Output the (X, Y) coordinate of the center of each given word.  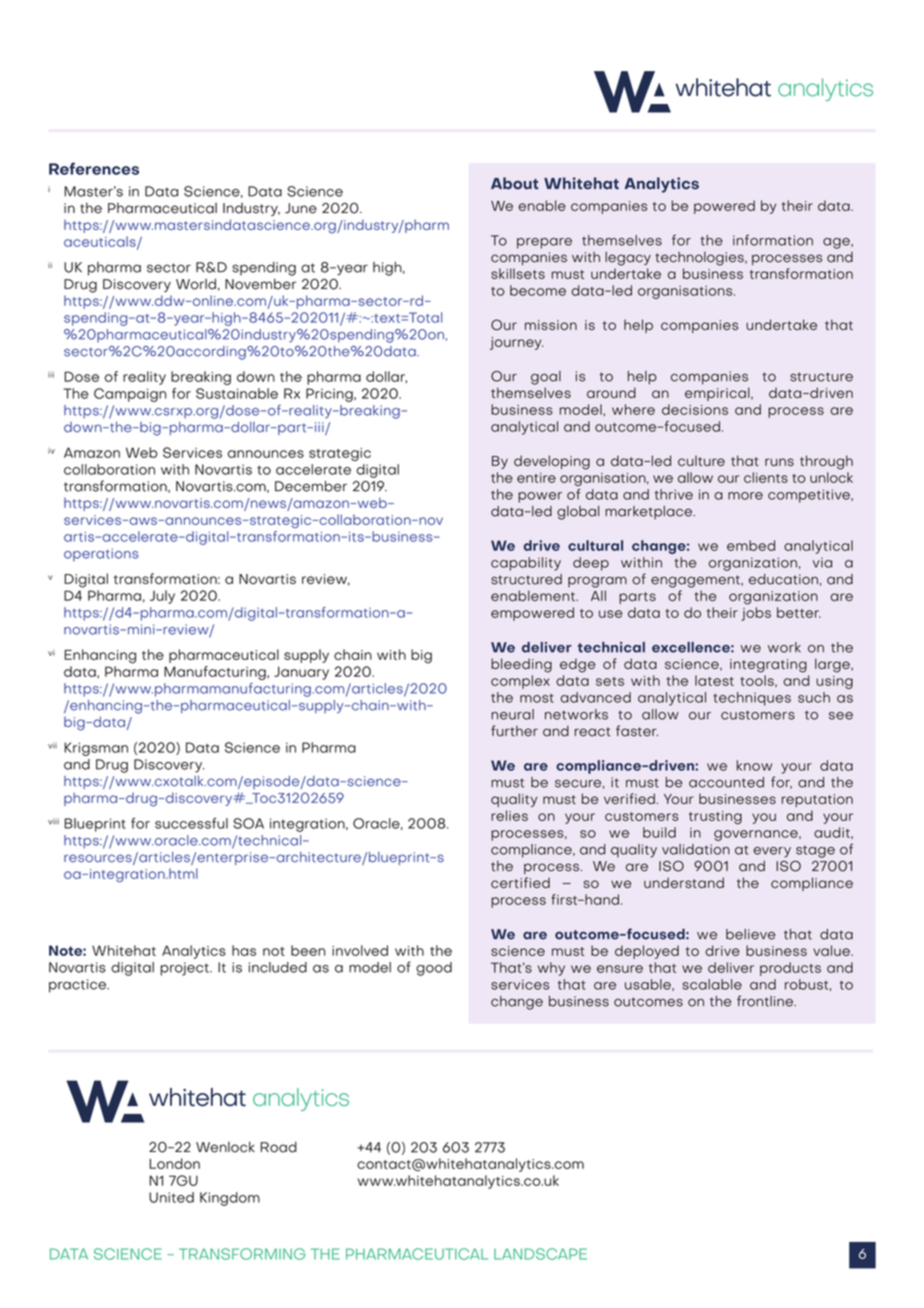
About (515, 183)
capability (526, 564)
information (773, 240)
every (772, 852)
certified (520, 882)
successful (191, 823)
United (171, 1197)
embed (751, 545)
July (162, 597)
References (94, 168)
